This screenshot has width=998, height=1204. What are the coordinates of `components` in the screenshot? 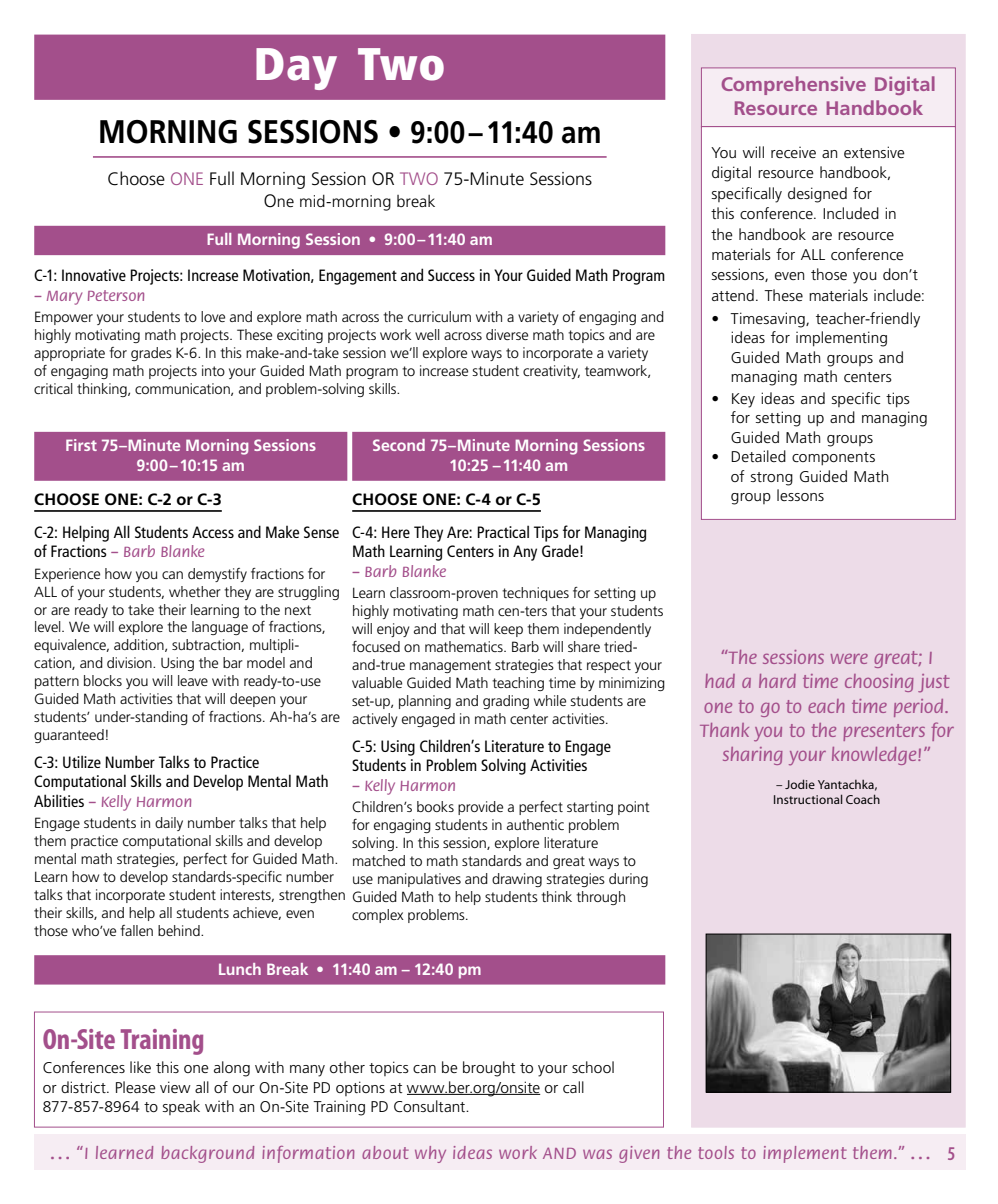 It's located at (833, 459).
